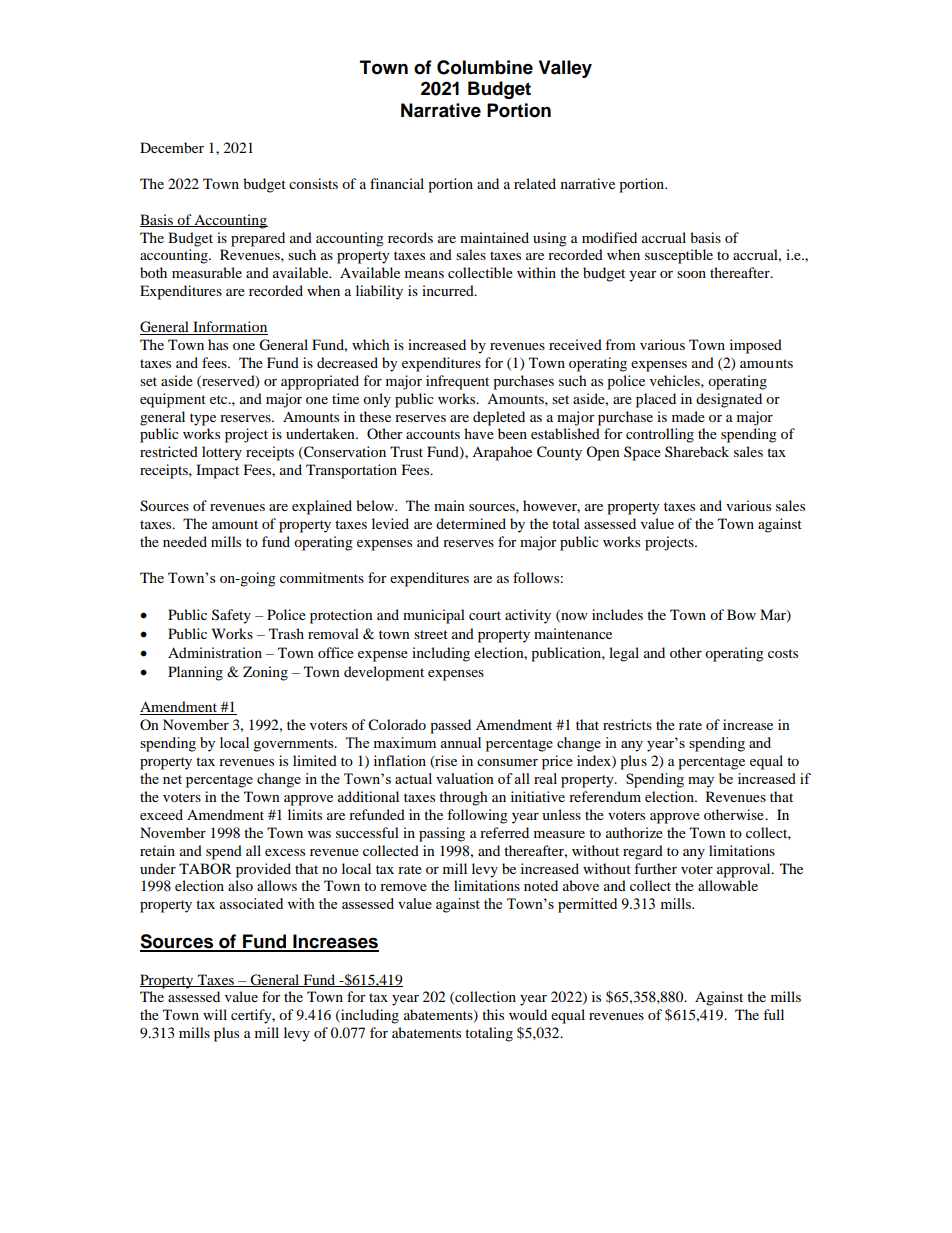 The width and height of the document is (952, 1233). What do you see at coordinates (485, 67) in the document?
I see `Columbine` at bounding box center [485, 67].
